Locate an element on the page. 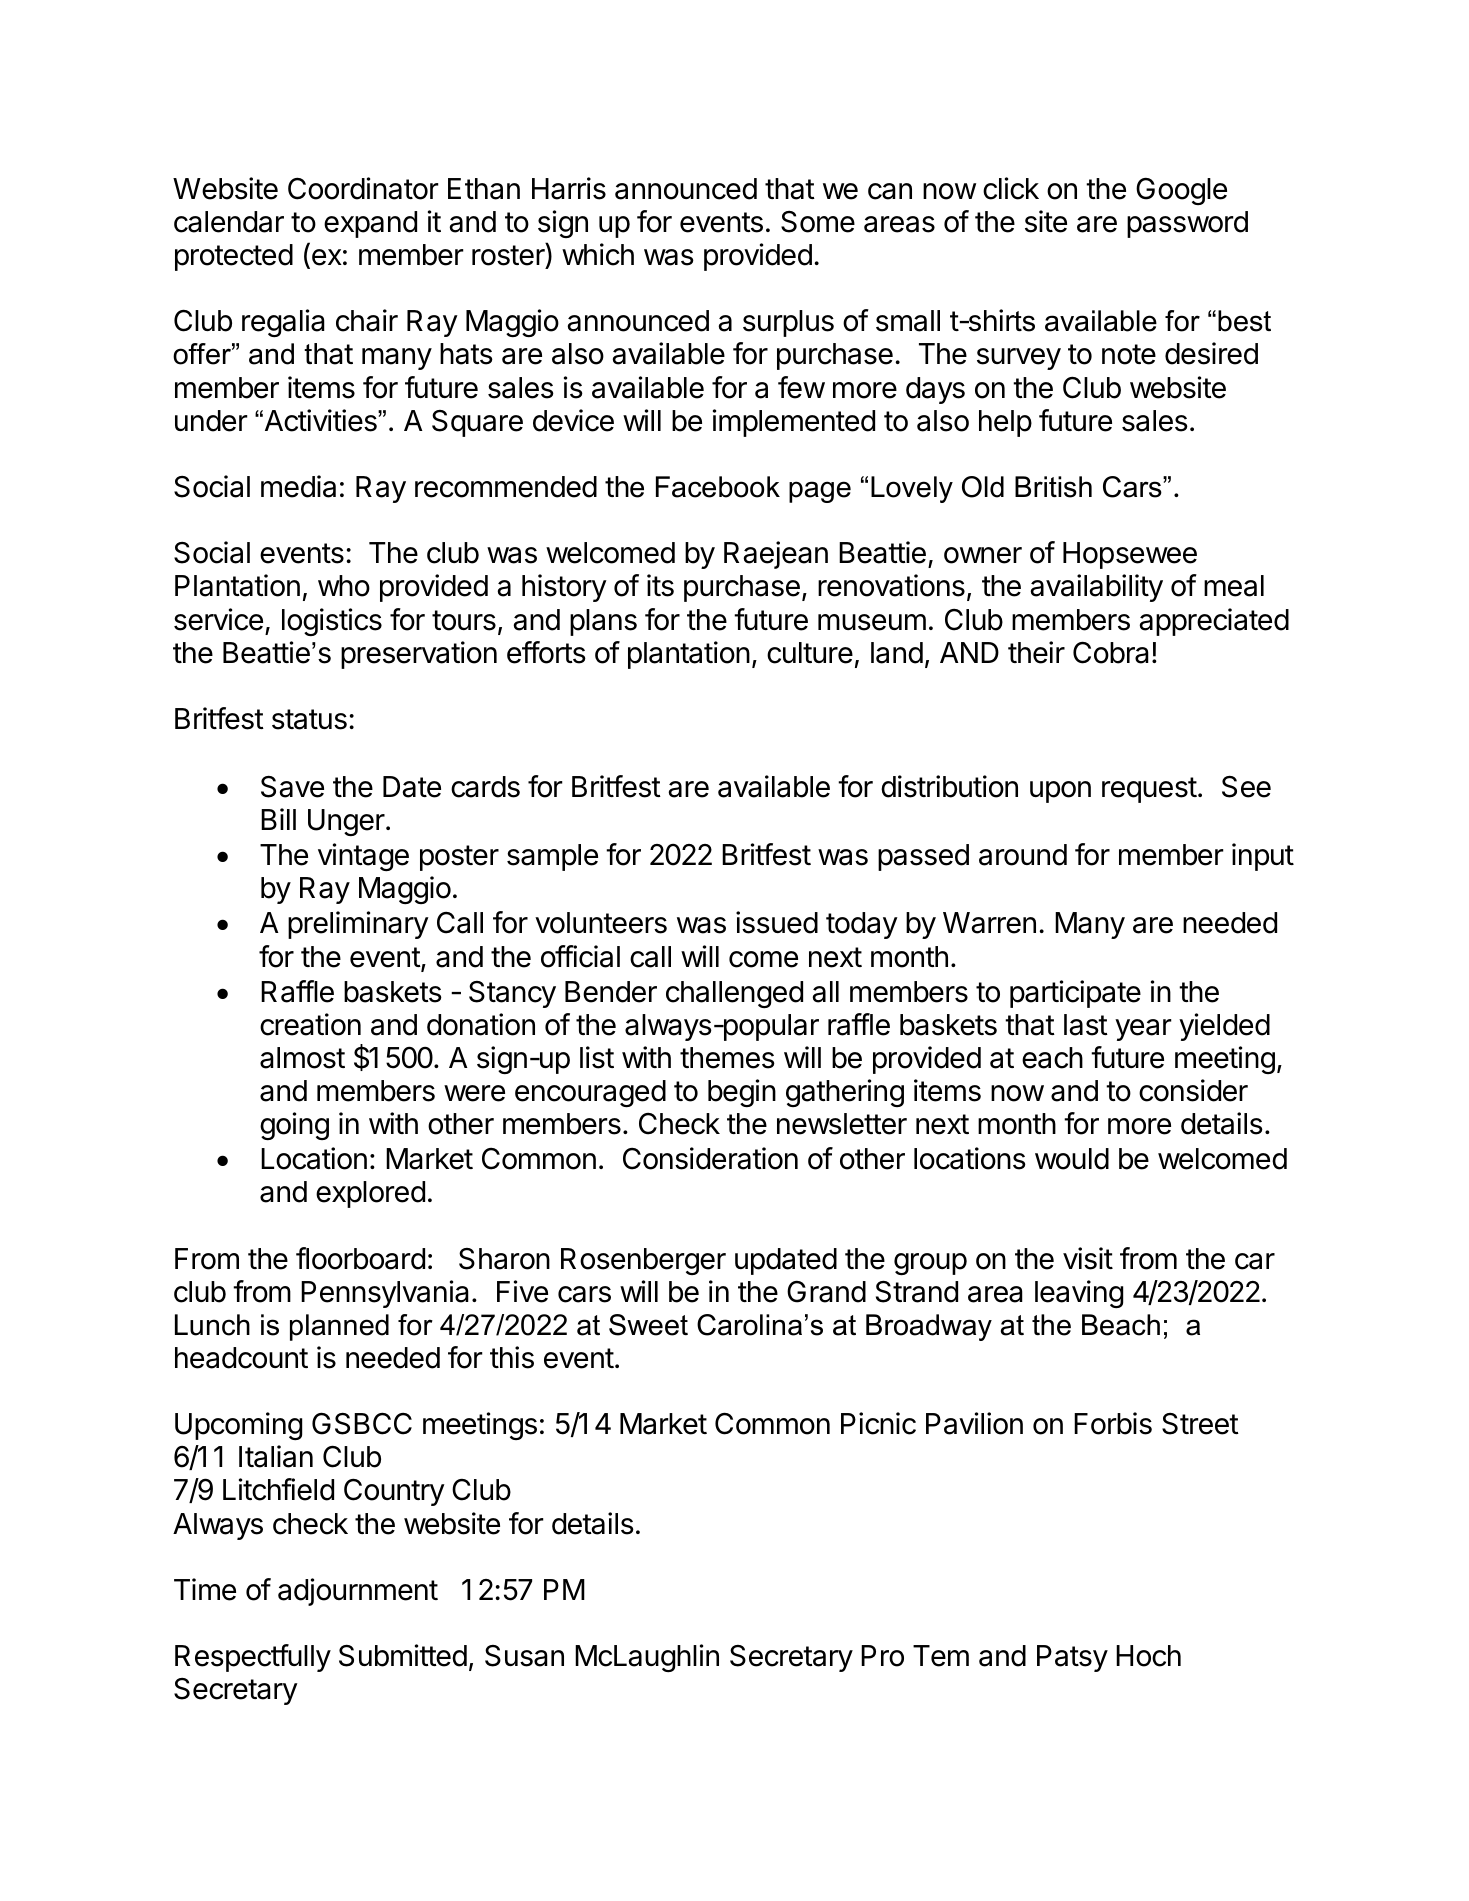 Image resolution: width=1469 pixels, height=1901 pixels. Some is located at coordinates (818, 222).
